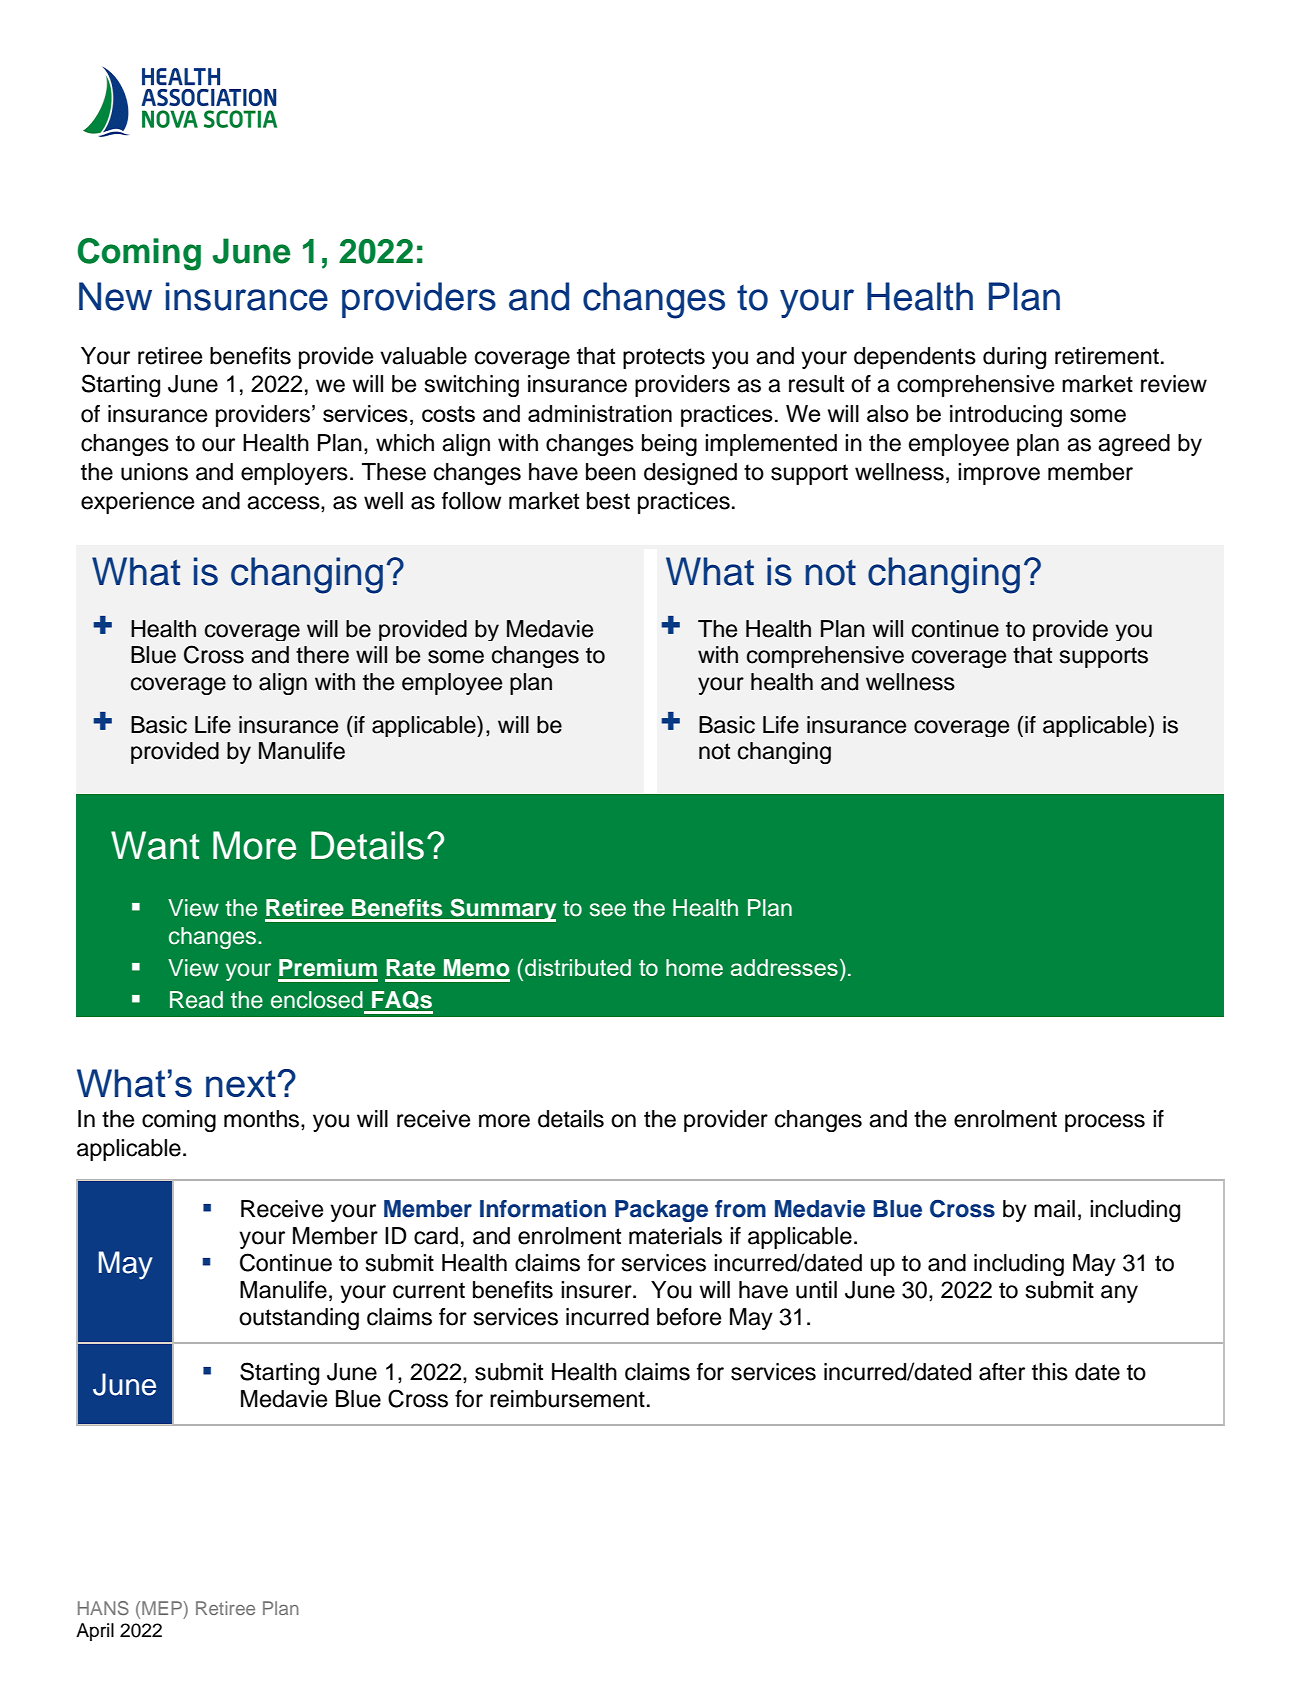 This screenshot has height=1683, width=1300. Describe the element at coordinates (1014, 358) in the screenshot. I see `during` at that location.
